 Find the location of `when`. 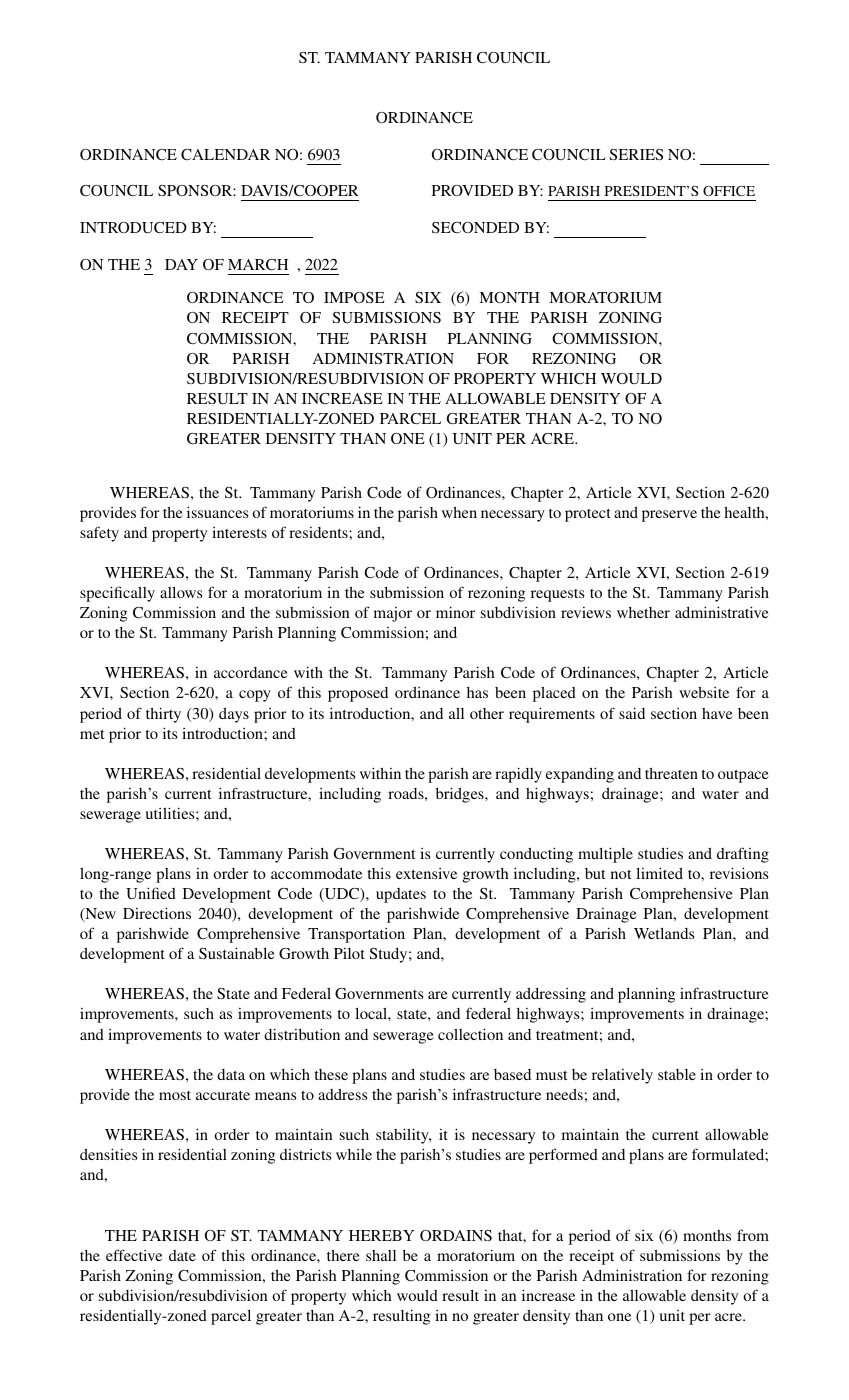

when is located at coordinates (459, 512).
